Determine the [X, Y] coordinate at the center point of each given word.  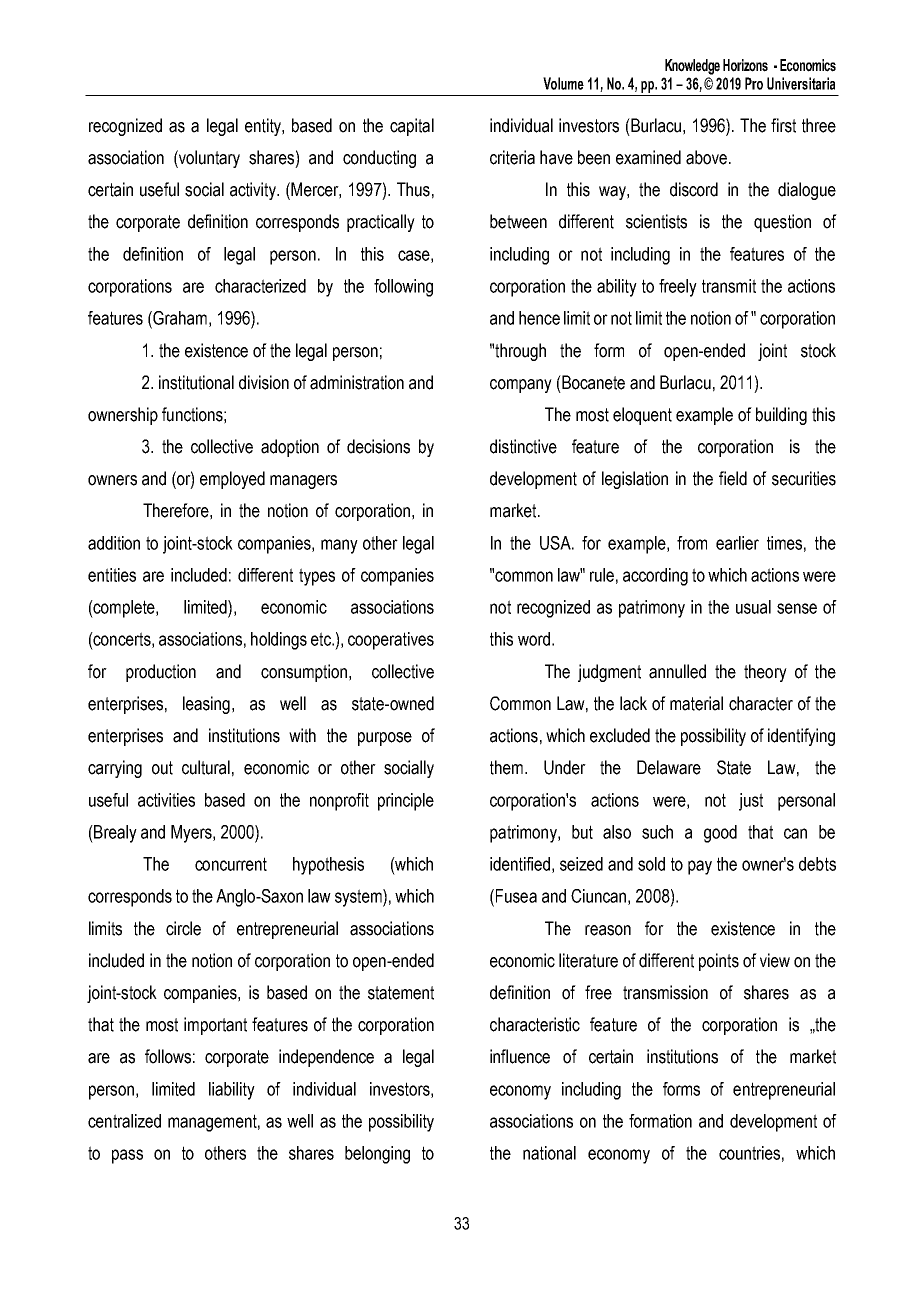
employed [232, 480]
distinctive [523, 446]
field [733, 478]
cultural [206, 767]
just [751, 802]
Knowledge [692, 67]
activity [254, 191]
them [506, 767]
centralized [124, 1121]
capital [412, 127]
